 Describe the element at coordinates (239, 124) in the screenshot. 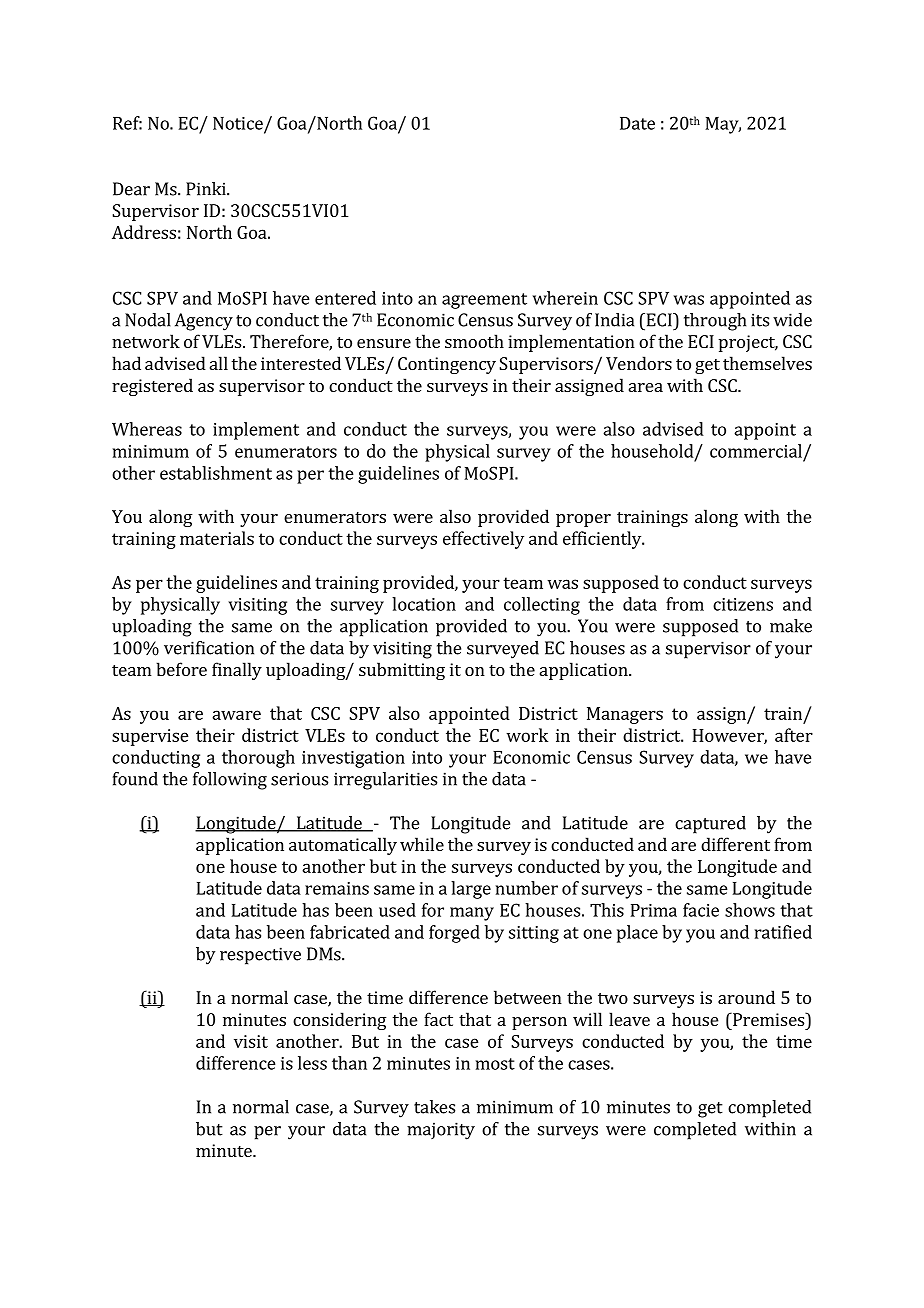

I see `Notice` at that location.
